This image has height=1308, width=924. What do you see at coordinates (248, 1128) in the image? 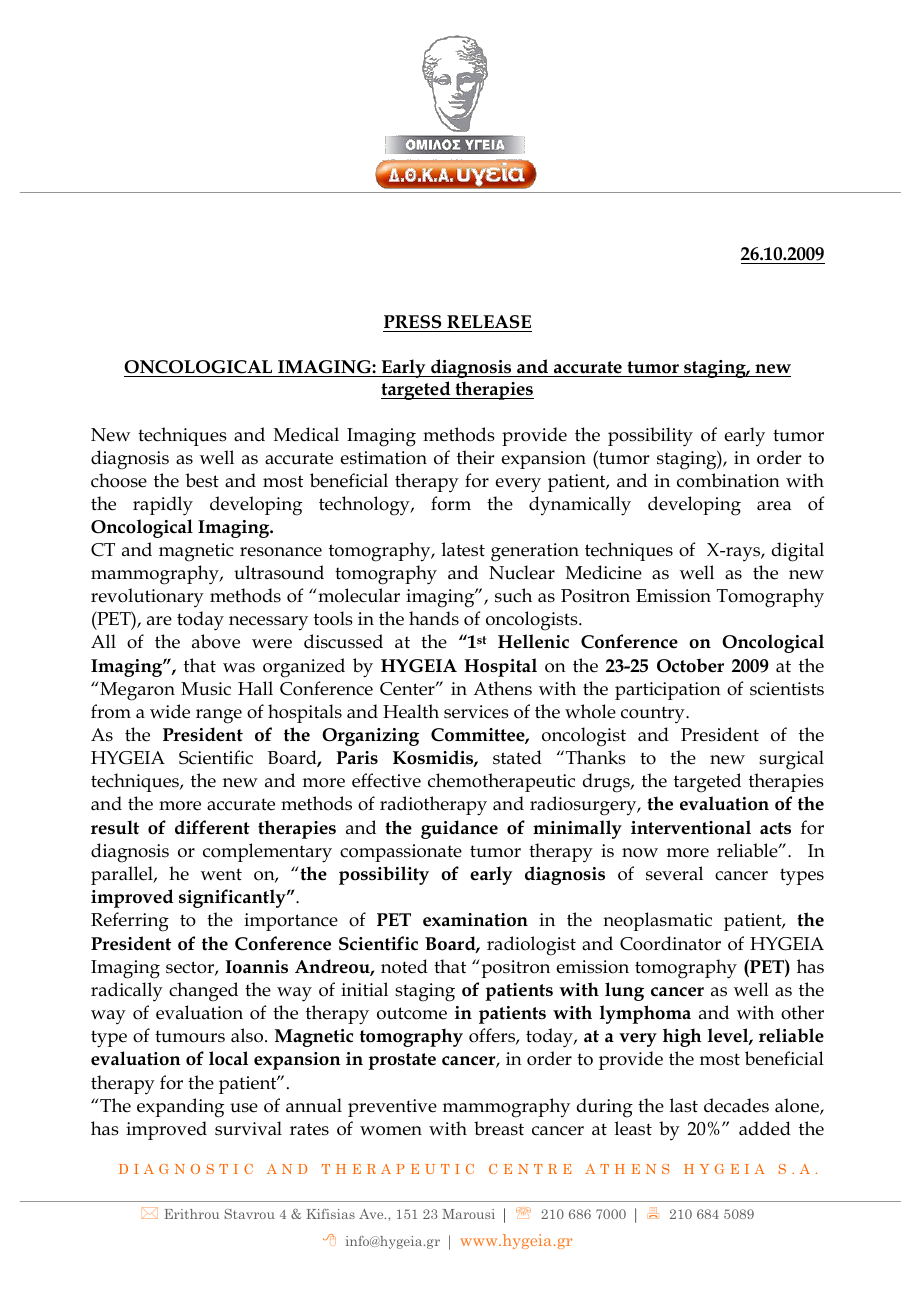
I see `survival` at bounding box center [248, 1128].
